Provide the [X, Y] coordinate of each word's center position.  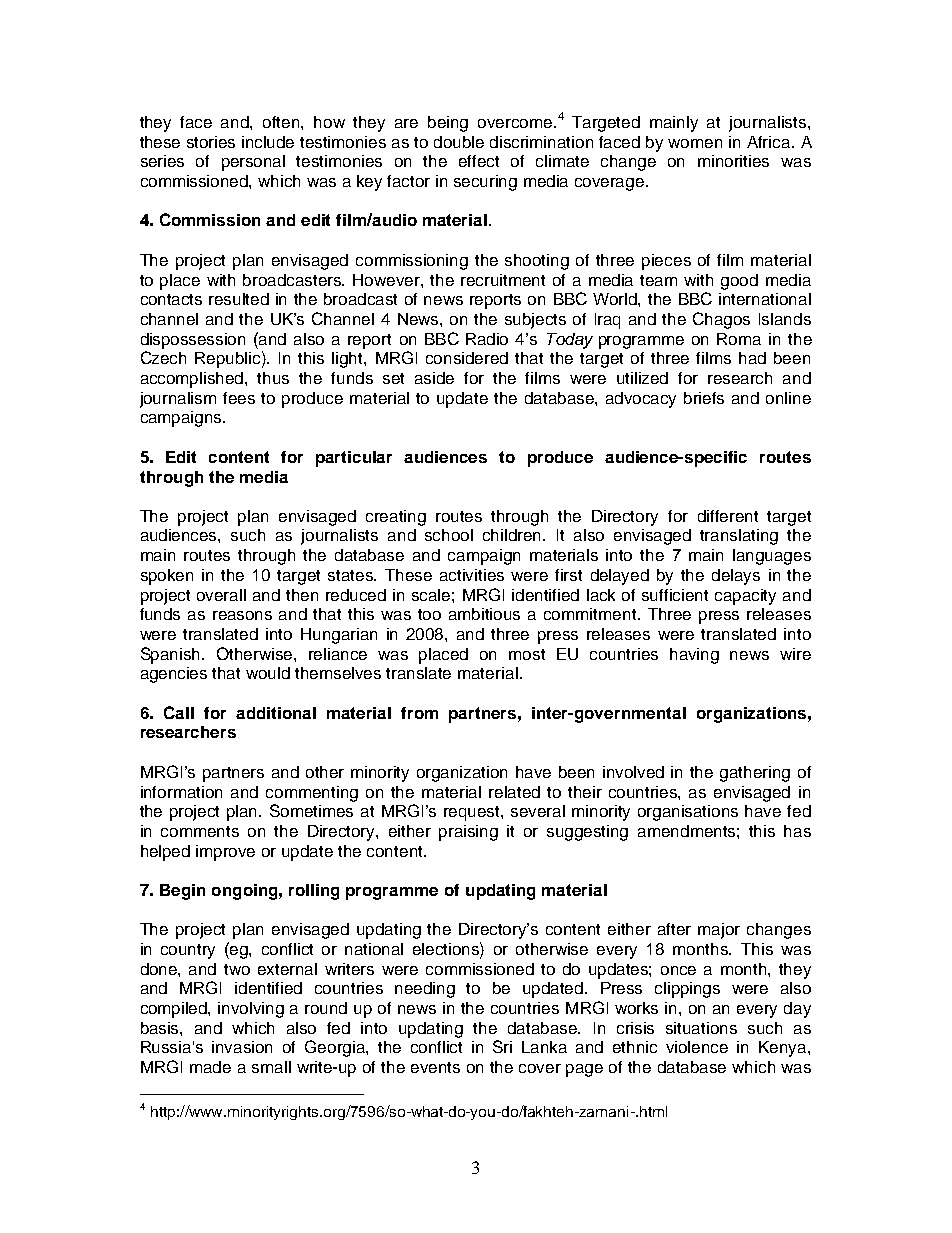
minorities [733, 161]
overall [221, 595]
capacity [745, 597]
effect [479, 161]
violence [697, 1047]
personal [253, 163]
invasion [242, 1047]
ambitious [484, 614]
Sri [502, 1046]
